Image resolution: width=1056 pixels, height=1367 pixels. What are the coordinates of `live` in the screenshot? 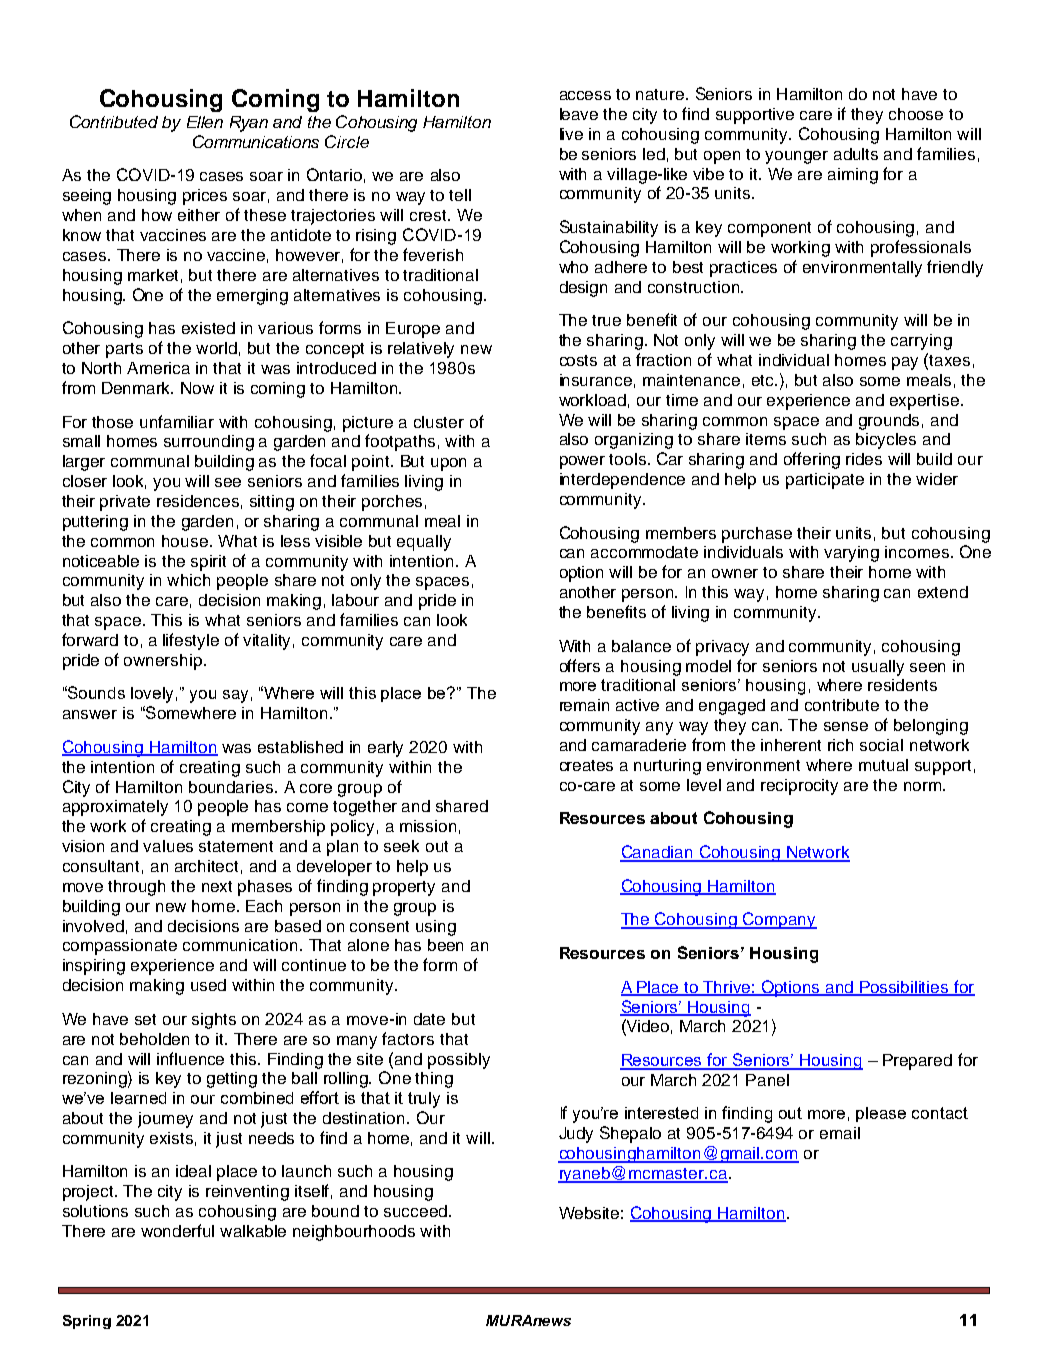 It's located at (571, 134).
